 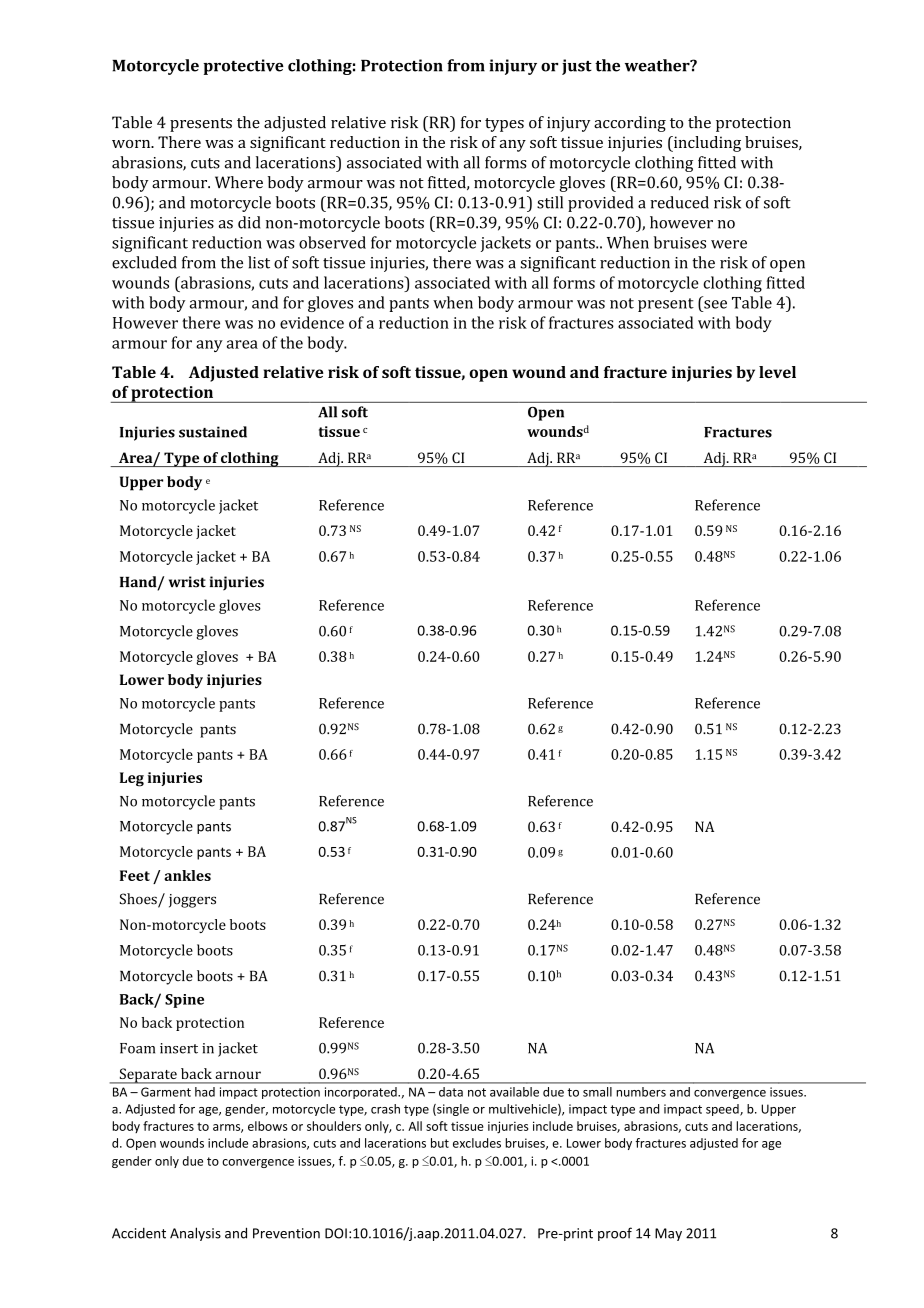 I want to click on Leg, so click(x=132, y=779).
